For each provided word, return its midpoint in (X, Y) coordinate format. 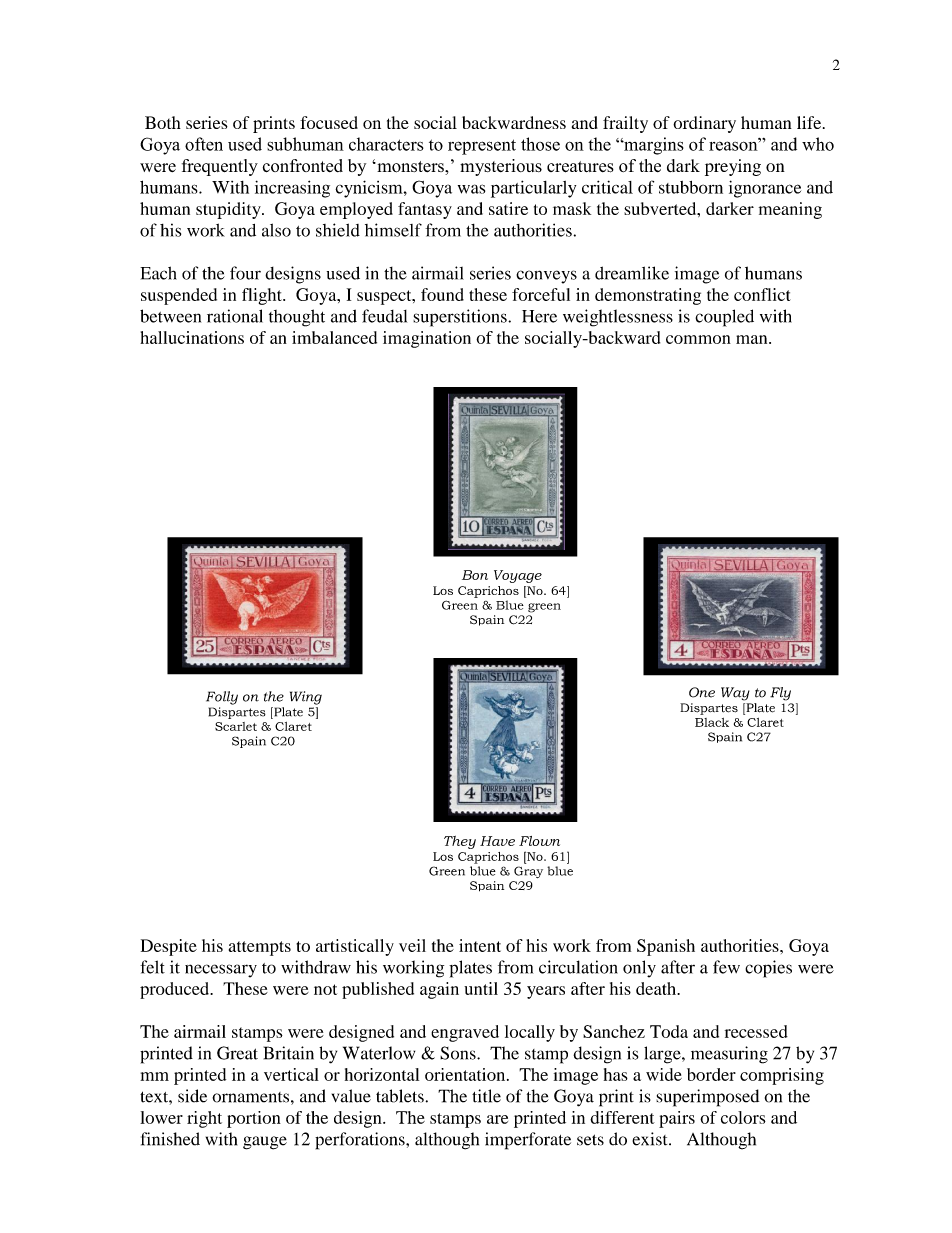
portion (254, 1119)
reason (734, 145)
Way (735, 694)
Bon (475, 575)
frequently (220, 167)
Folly (222, 698)
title (486, 1096)
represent (482, 147)
